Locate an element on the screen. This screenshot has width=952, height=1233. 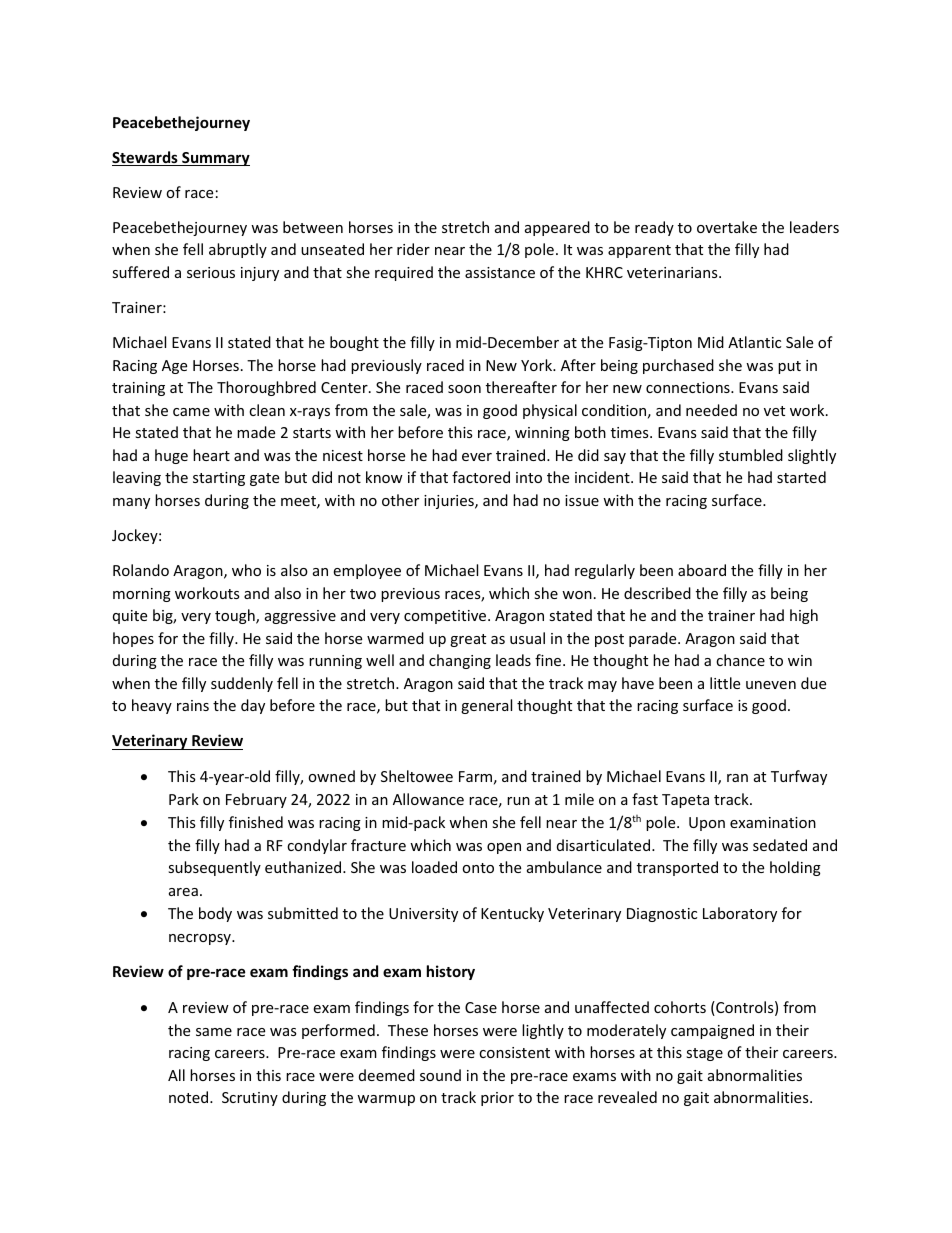
appeared is located at coordinates (557, 228).
